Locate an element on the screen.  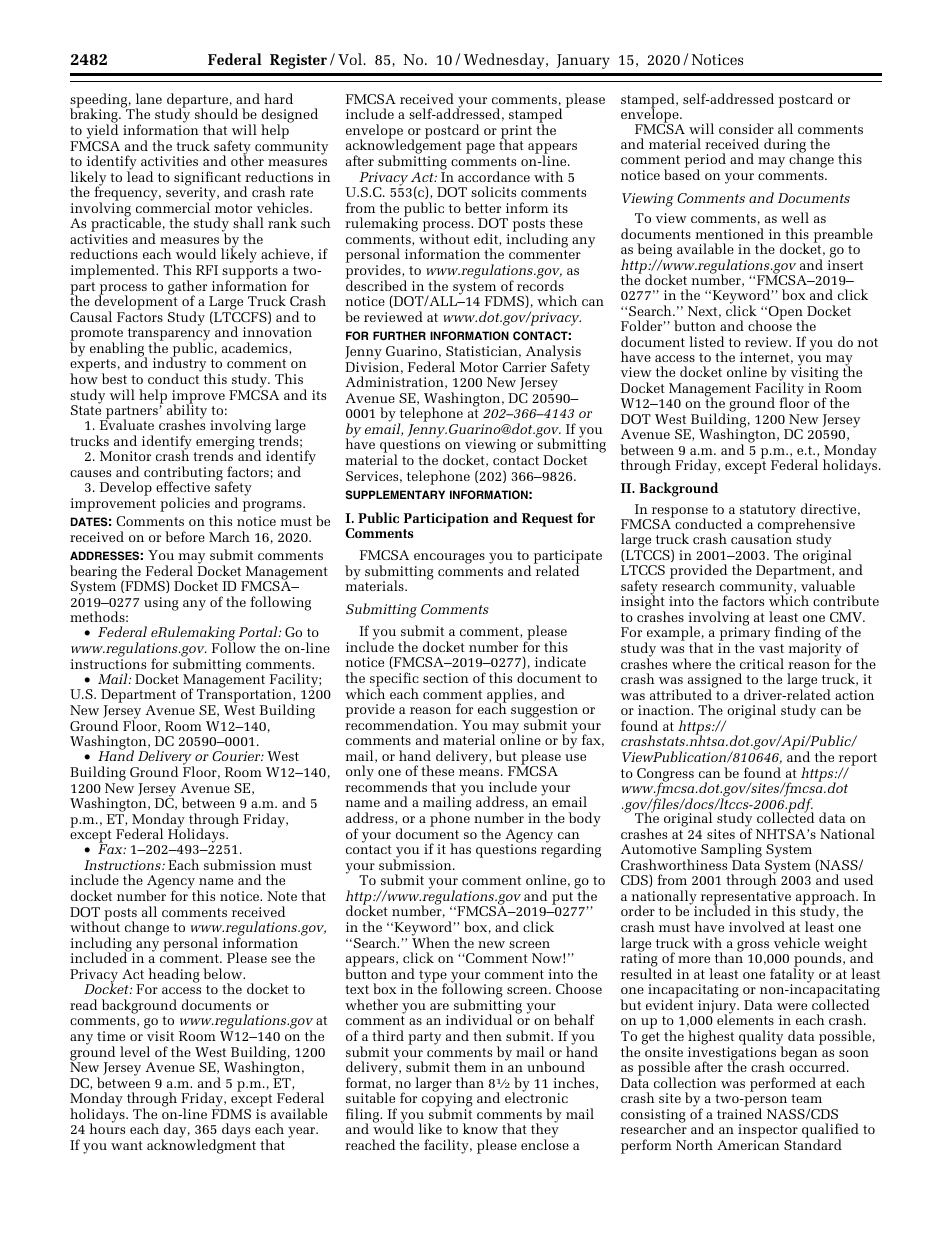
Sampling is located at coordinates (731, 852).
